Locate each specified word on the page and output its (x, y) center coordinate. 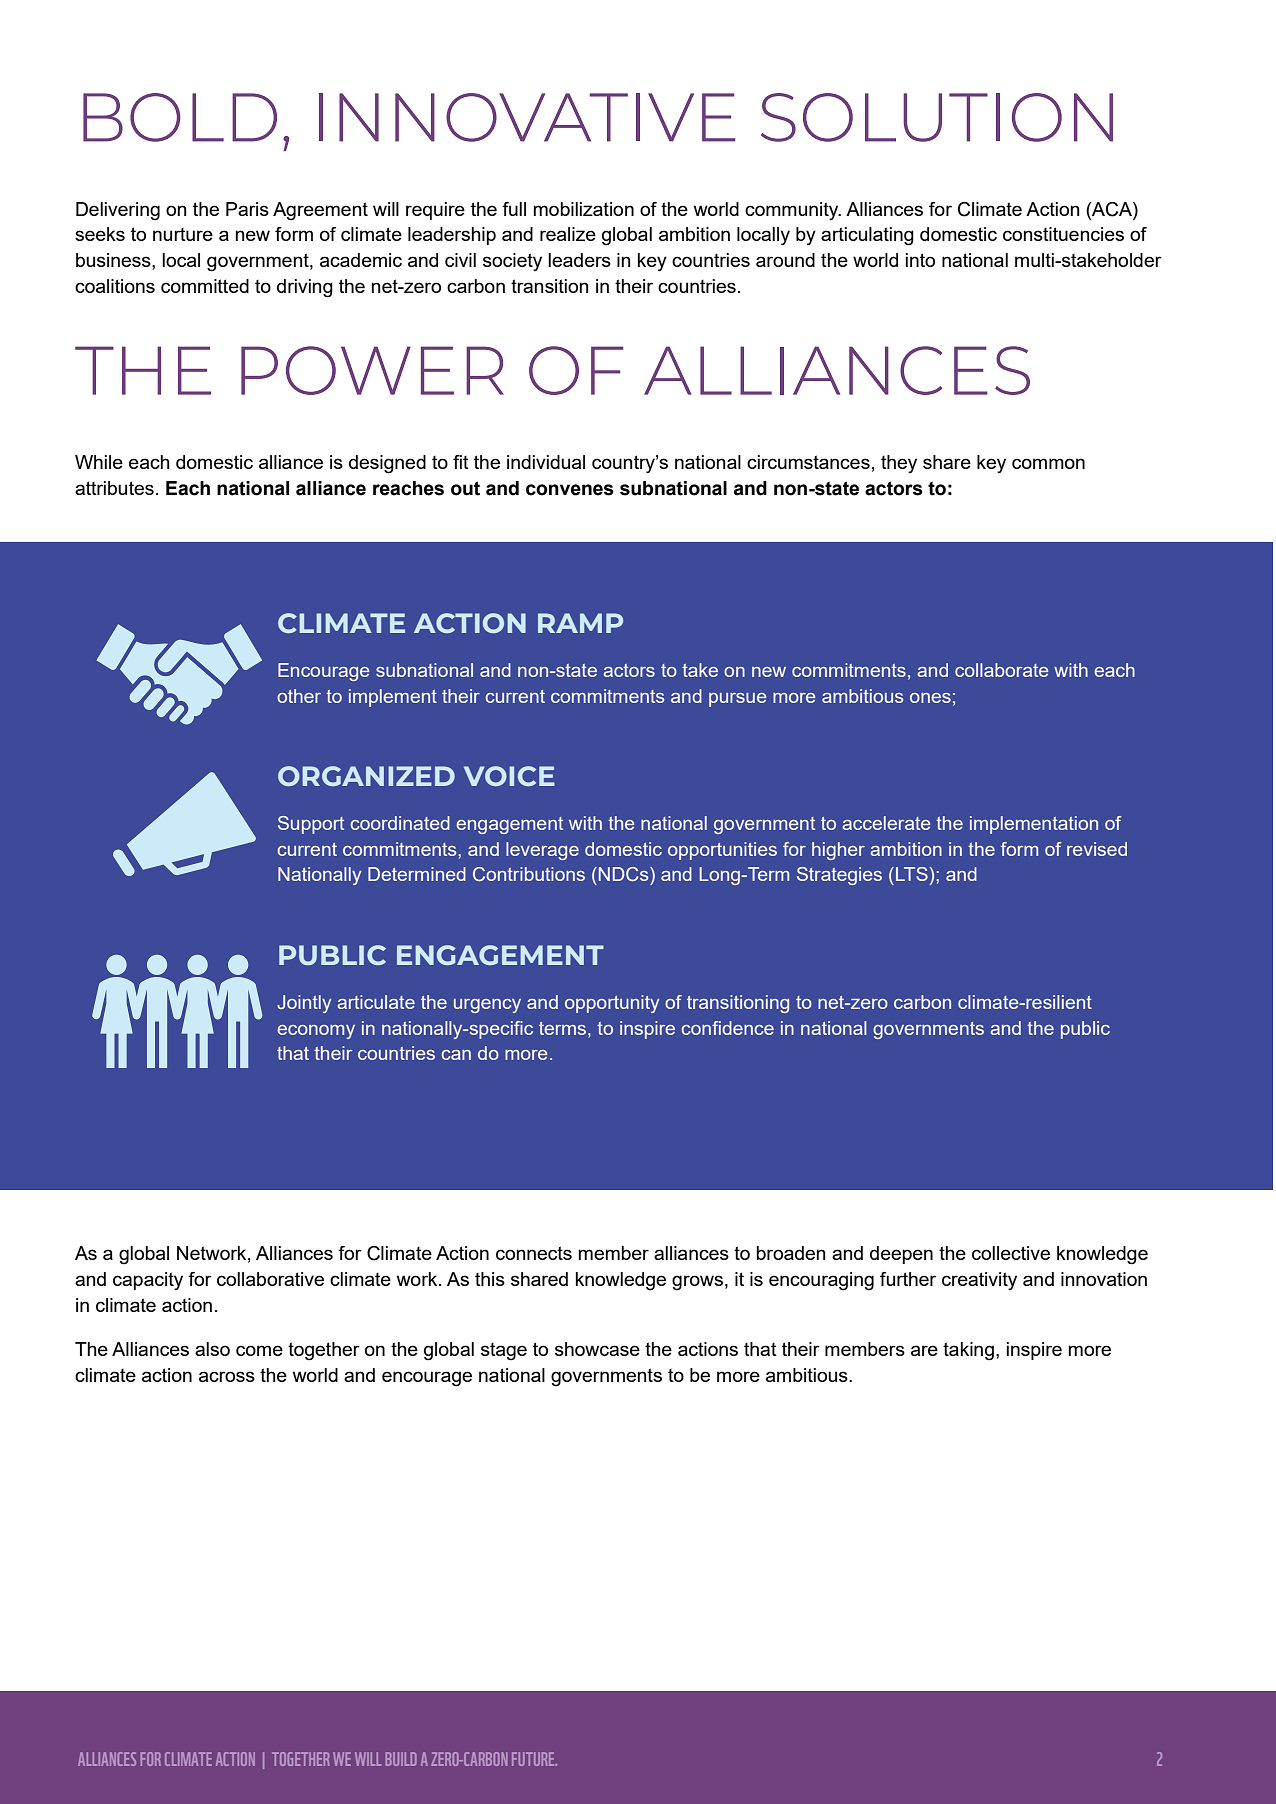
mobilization (583, 209)
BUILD (401, 1759)
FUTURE (534, 1759)
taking (968, 1351)
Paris (247, 209)
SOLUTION (937, 117)
